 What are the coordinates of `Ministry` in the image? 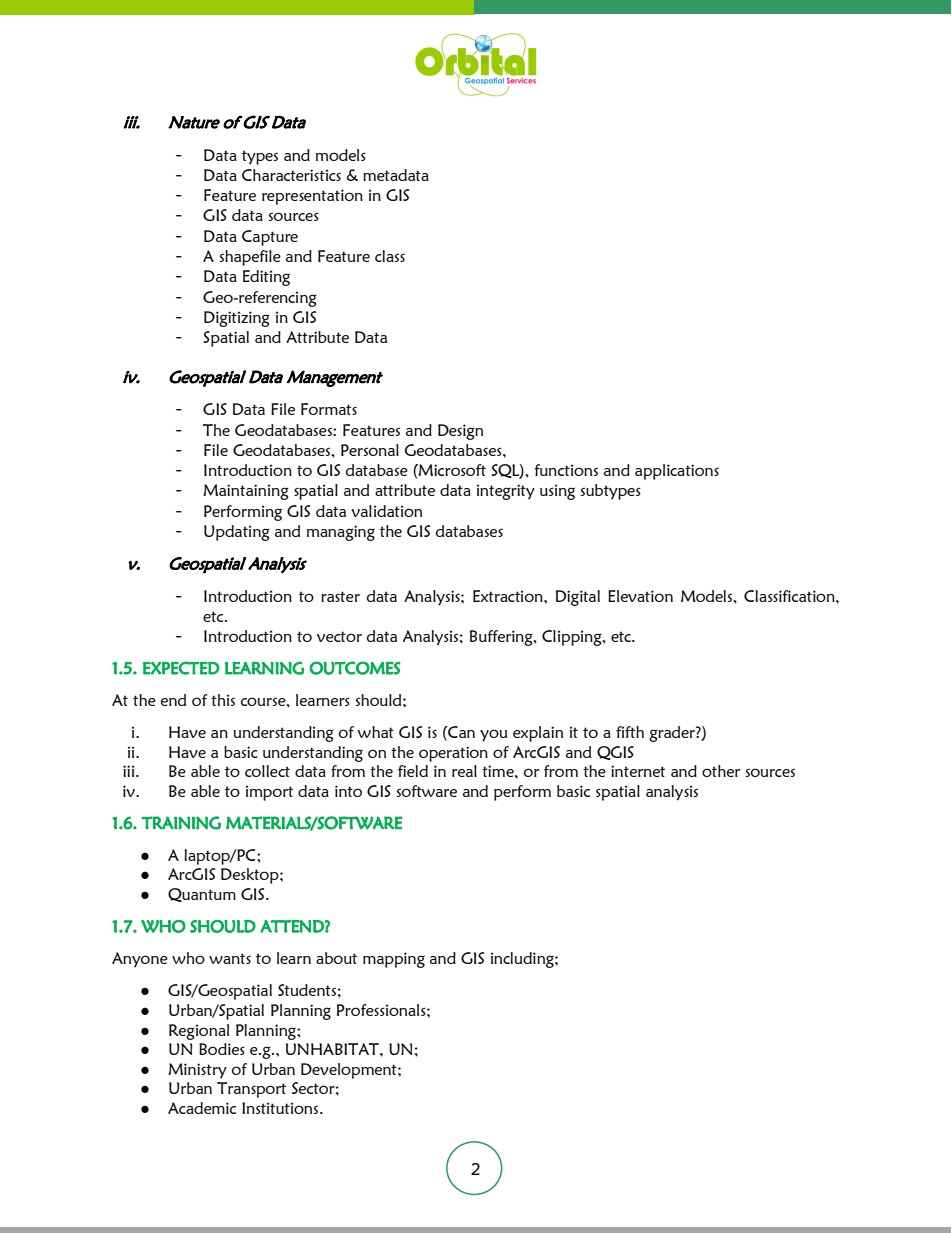 It's located at (197, 1070).
